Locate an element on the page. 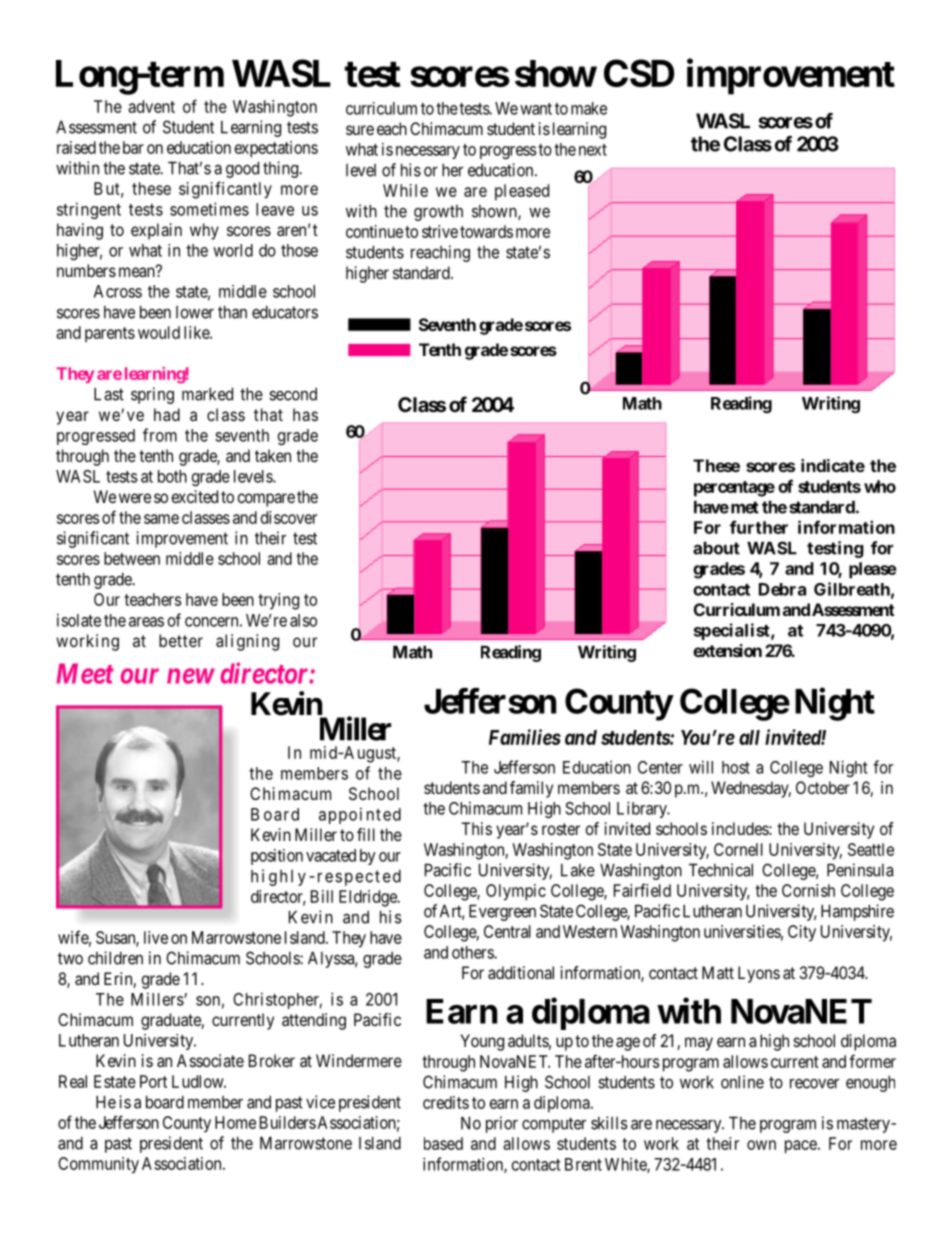 The height and width of the page is (1233, 952). percentage is located at coordinates (734, 489).
